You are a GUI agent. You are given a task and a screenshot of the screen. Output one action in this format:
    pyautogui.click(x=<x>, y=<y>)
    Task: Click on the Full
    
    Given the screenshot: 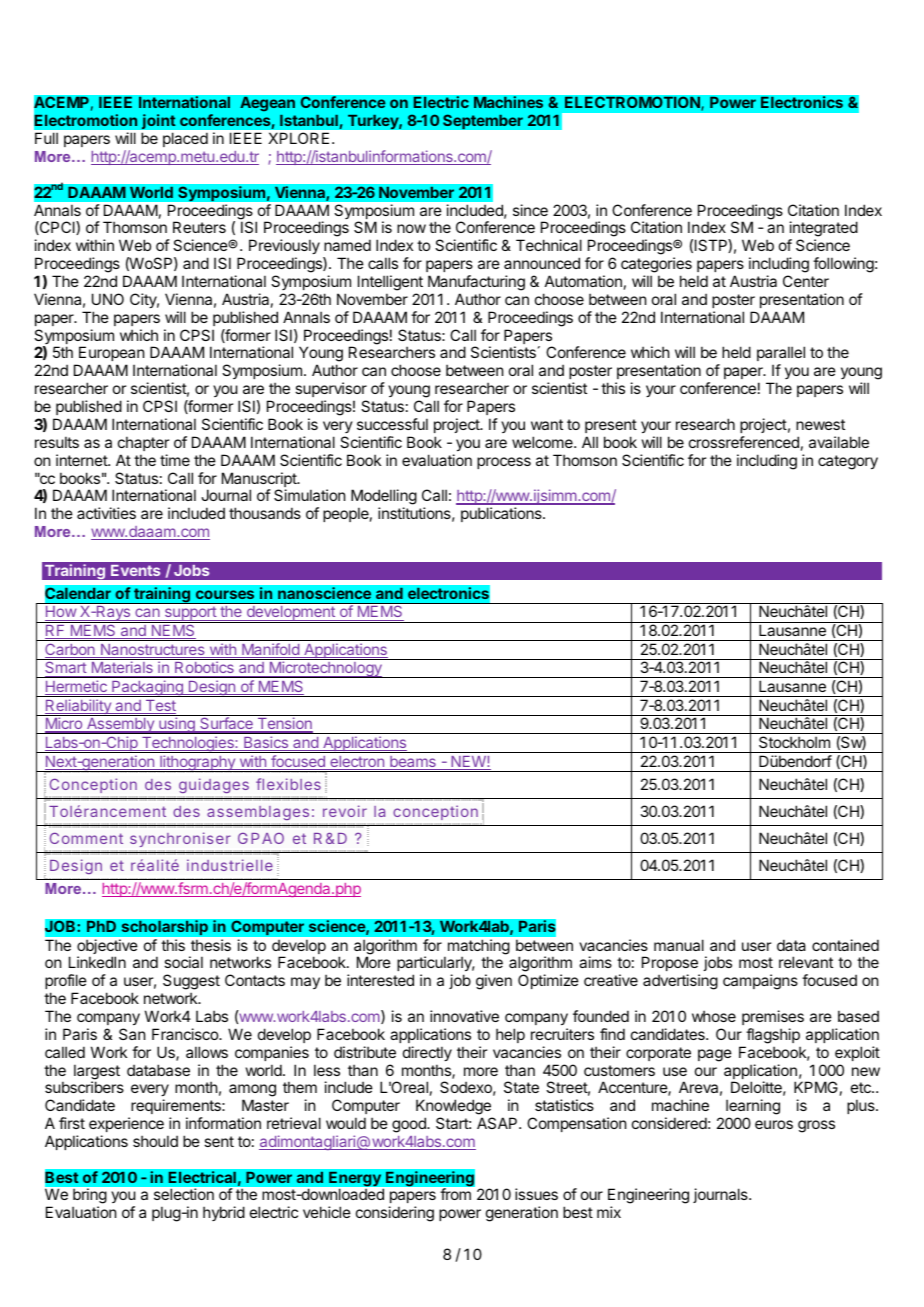 What is the action you would take?
    pyautogui.click(x=46, y=138)
